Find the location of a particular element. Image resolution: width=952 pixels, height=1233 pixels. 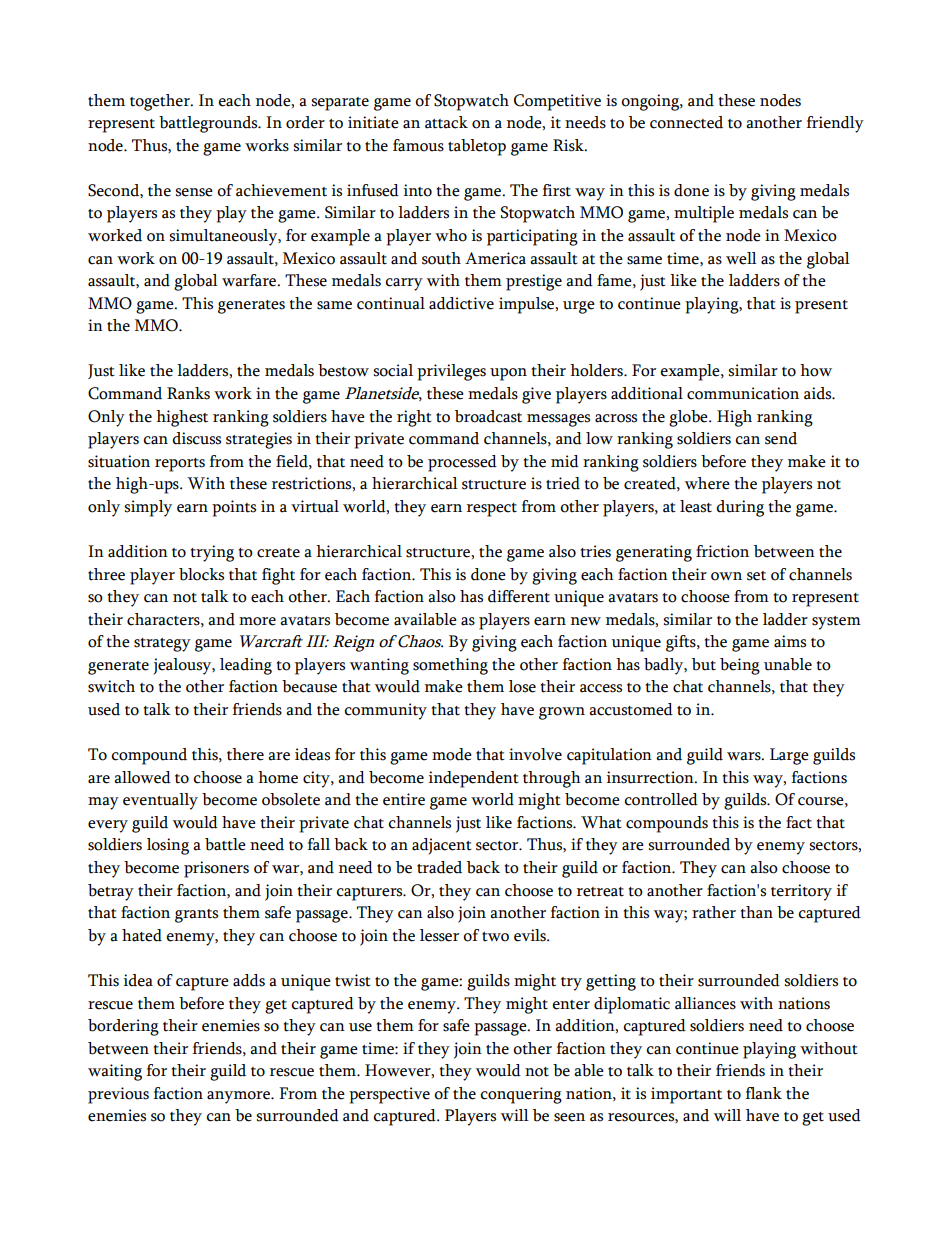

previous is located at coordinates (118, 1095).
